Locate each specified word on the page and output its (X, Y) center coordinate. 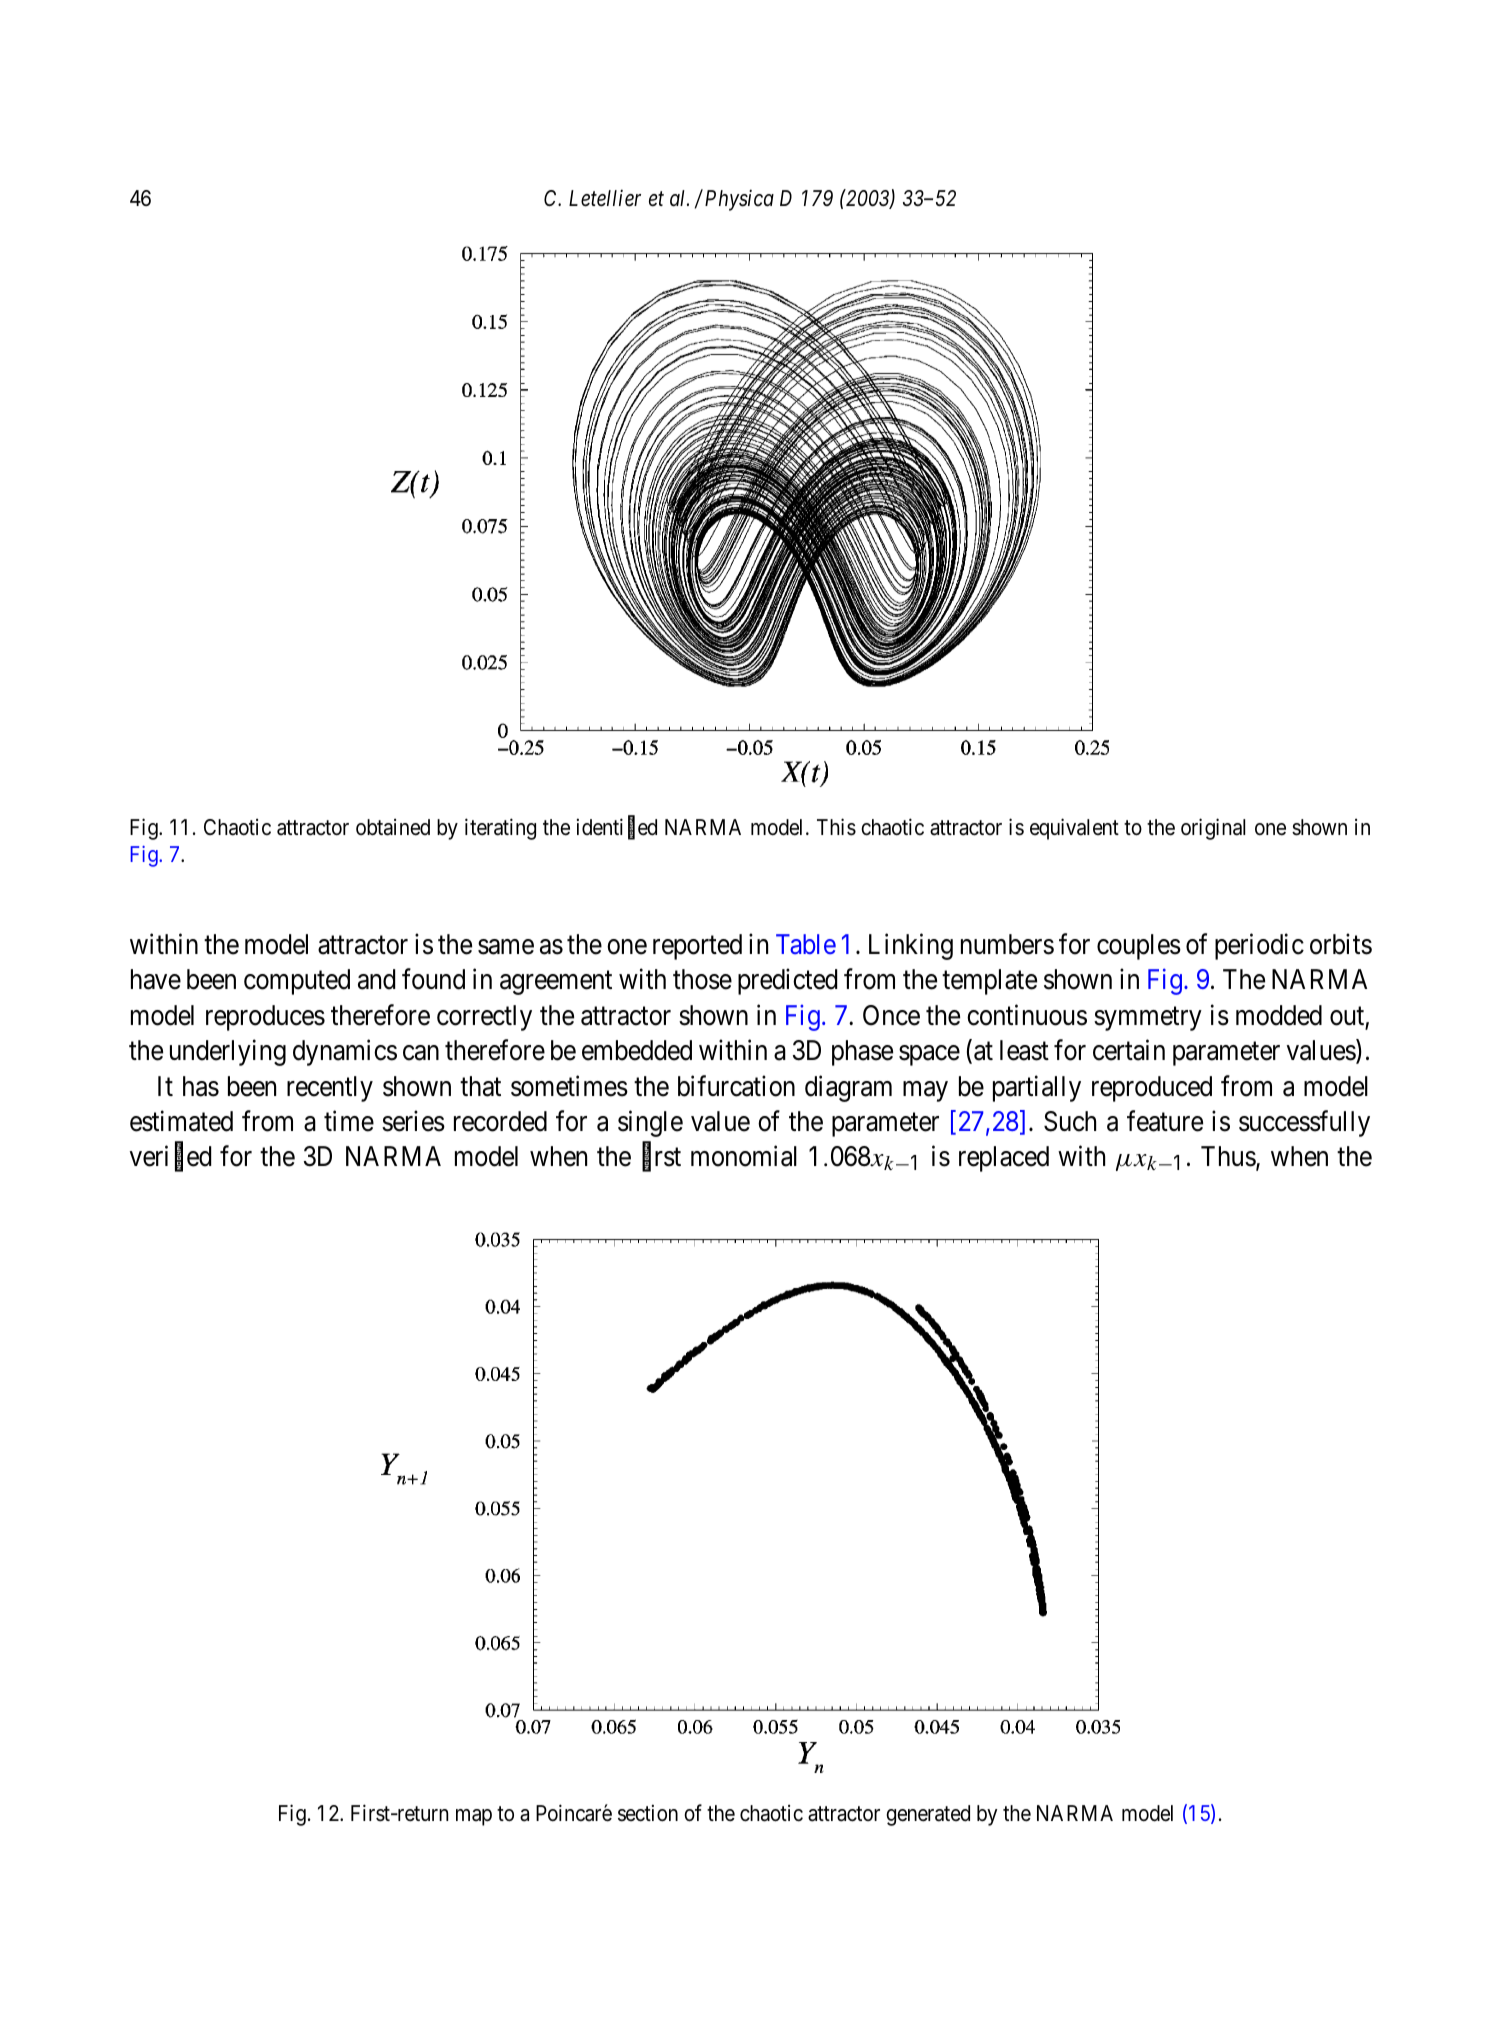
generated (928, 1815)
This (836, 827)
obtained (393, 827)
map (474, 1817)
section (648, 1813)
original (1213, 829)
